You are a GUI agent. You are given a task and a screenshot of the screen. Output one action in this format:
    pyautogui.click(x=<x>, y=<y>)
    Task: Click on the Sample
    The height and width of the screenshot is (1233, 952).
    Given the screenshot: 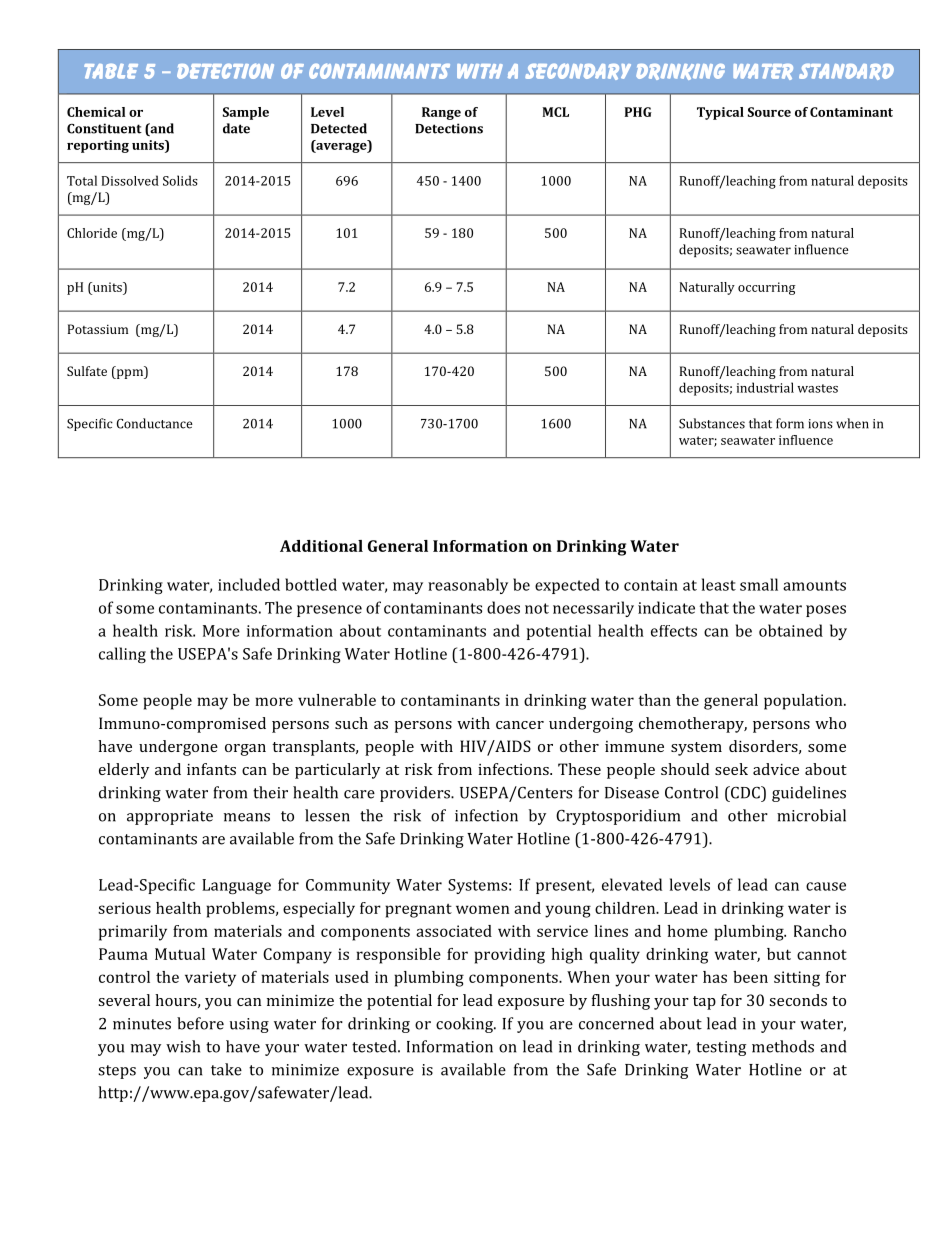 What is the action you would take?
    pyautogui.click(x=246, y=113)
